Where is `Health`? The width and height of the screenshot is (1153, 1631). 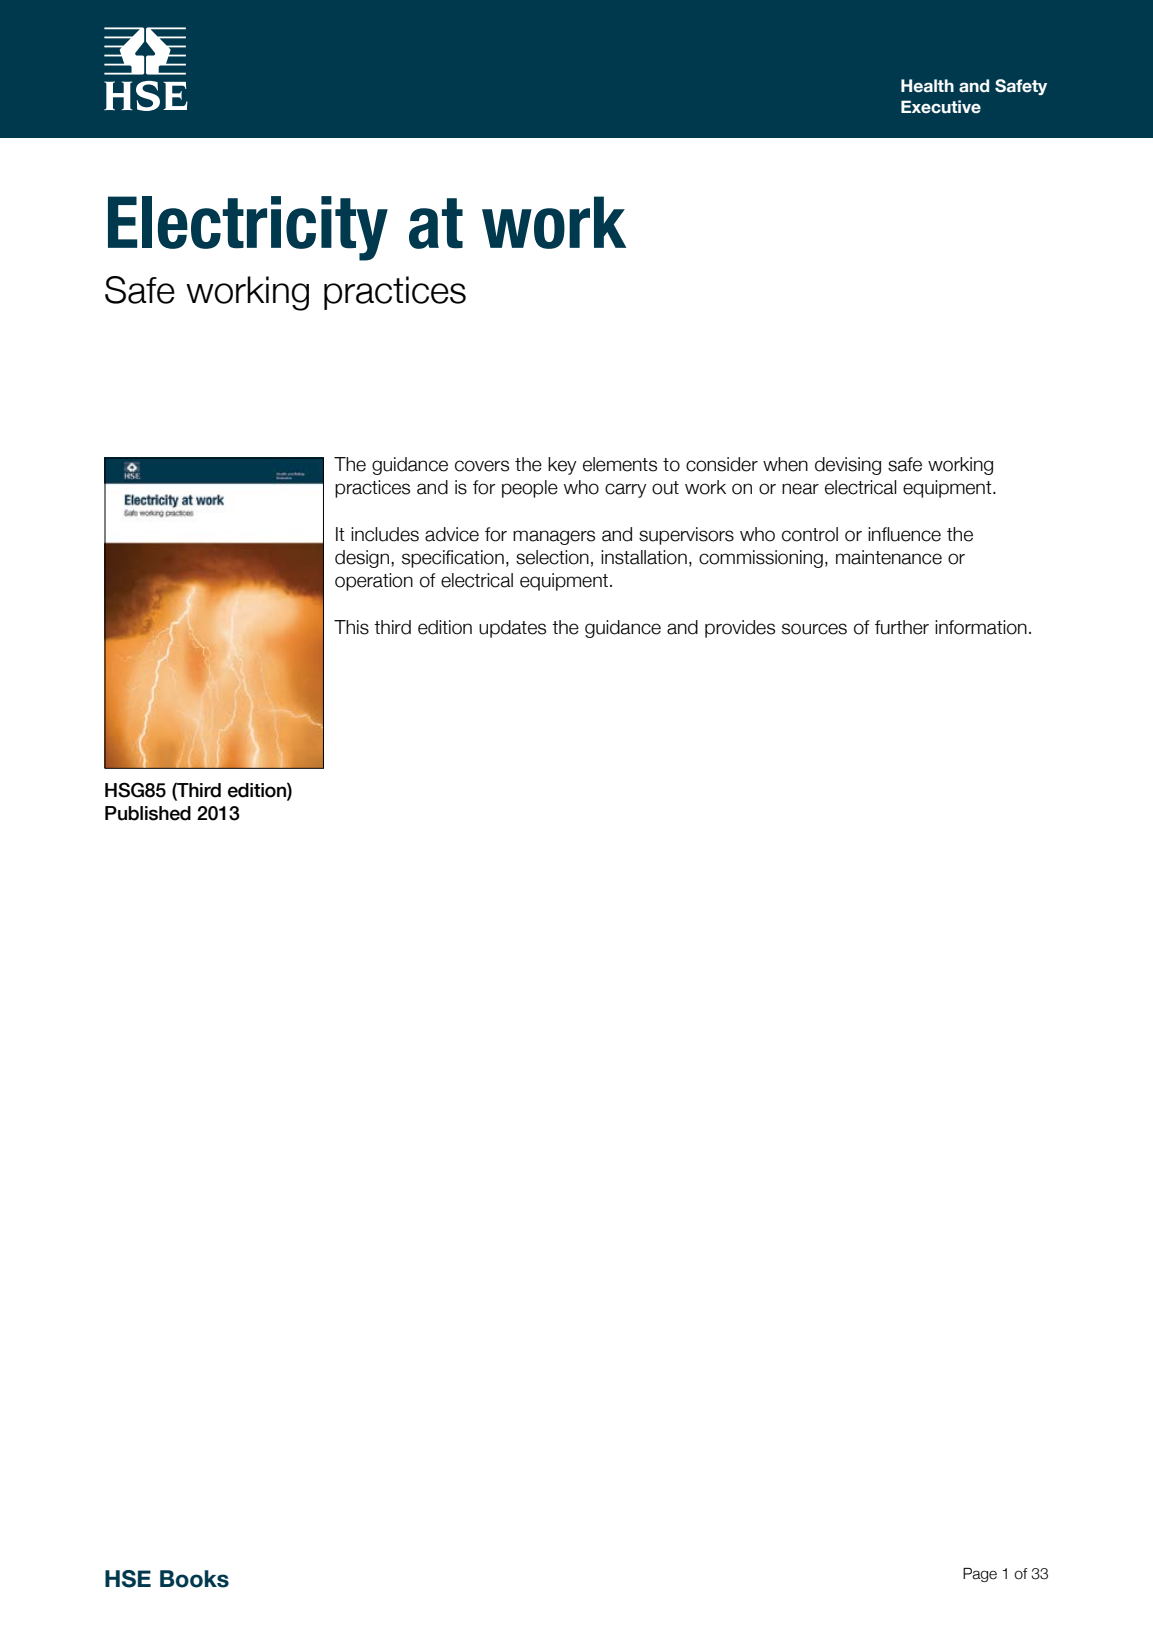
Health is located at coordinates (927, 86).
